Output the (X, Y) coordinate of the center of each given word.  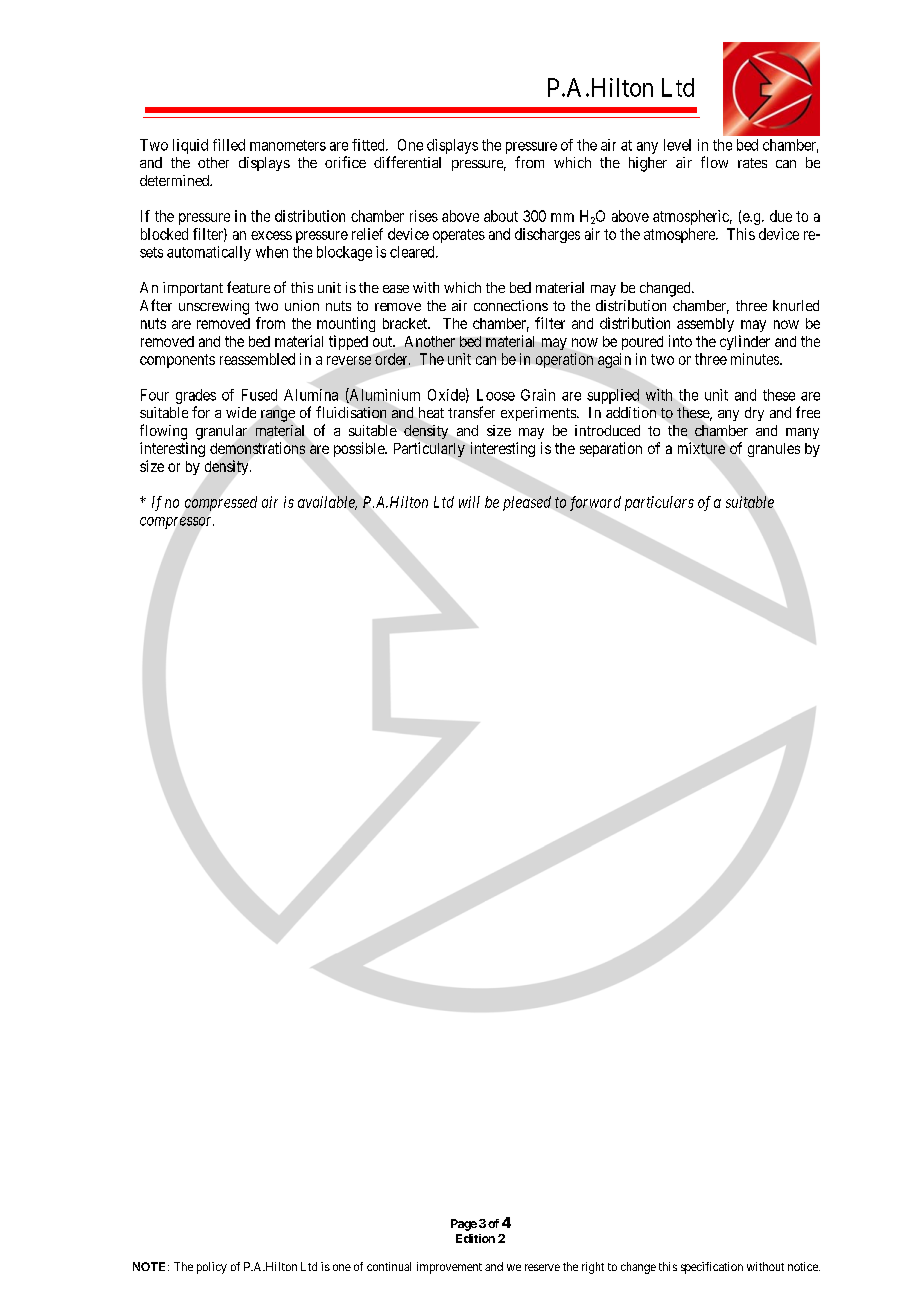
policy (212, 1268)
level (677, 145)
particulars (659, 503)
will (469, 502)
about (501, 216)
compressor (177, 523)
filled (229, 145)
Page (464, 1225)
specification (712, 1268)
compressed (221, 503)
